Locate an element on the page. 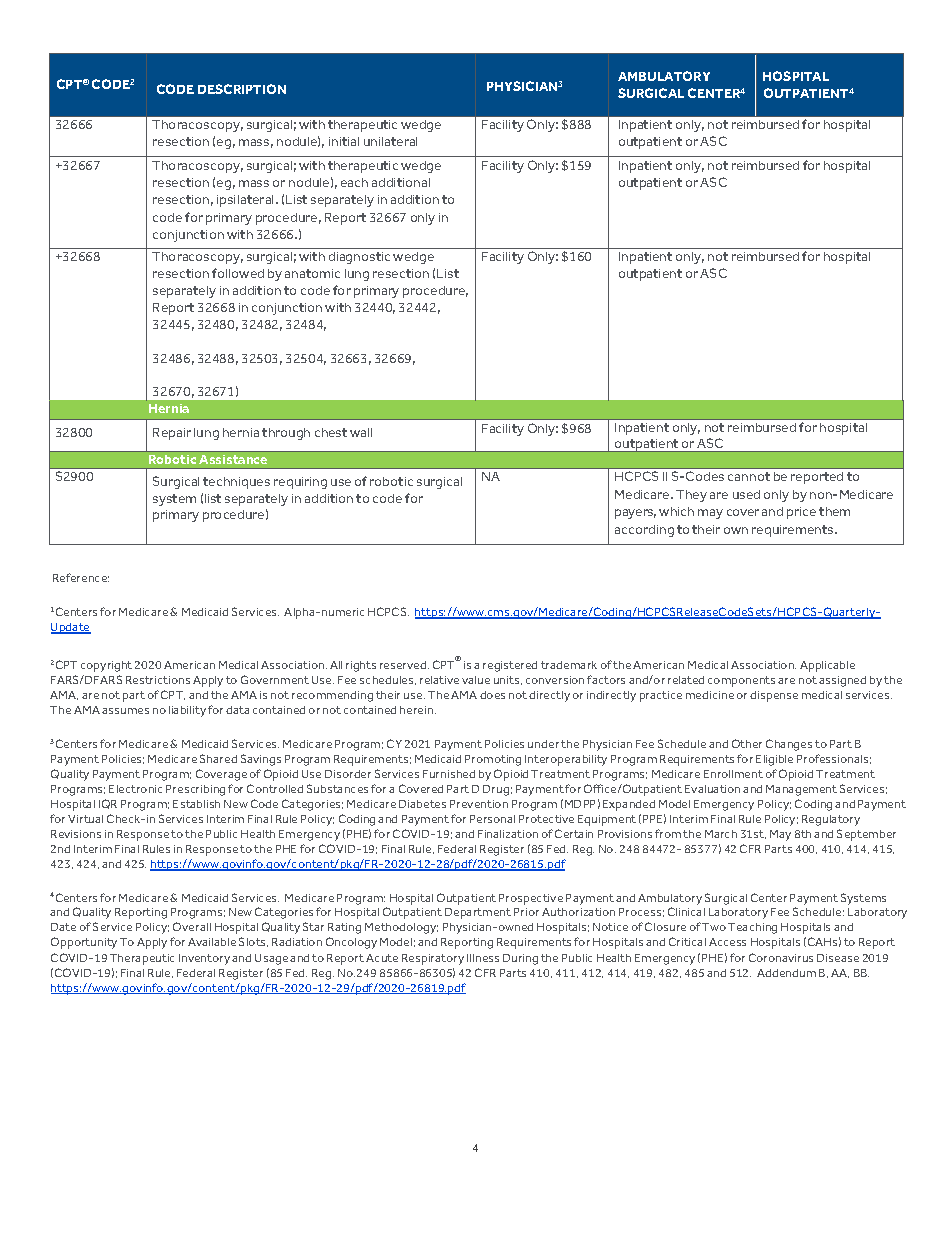 The height and width of the document is (1233, 952). Repair is located at coordinates (172, 434).
